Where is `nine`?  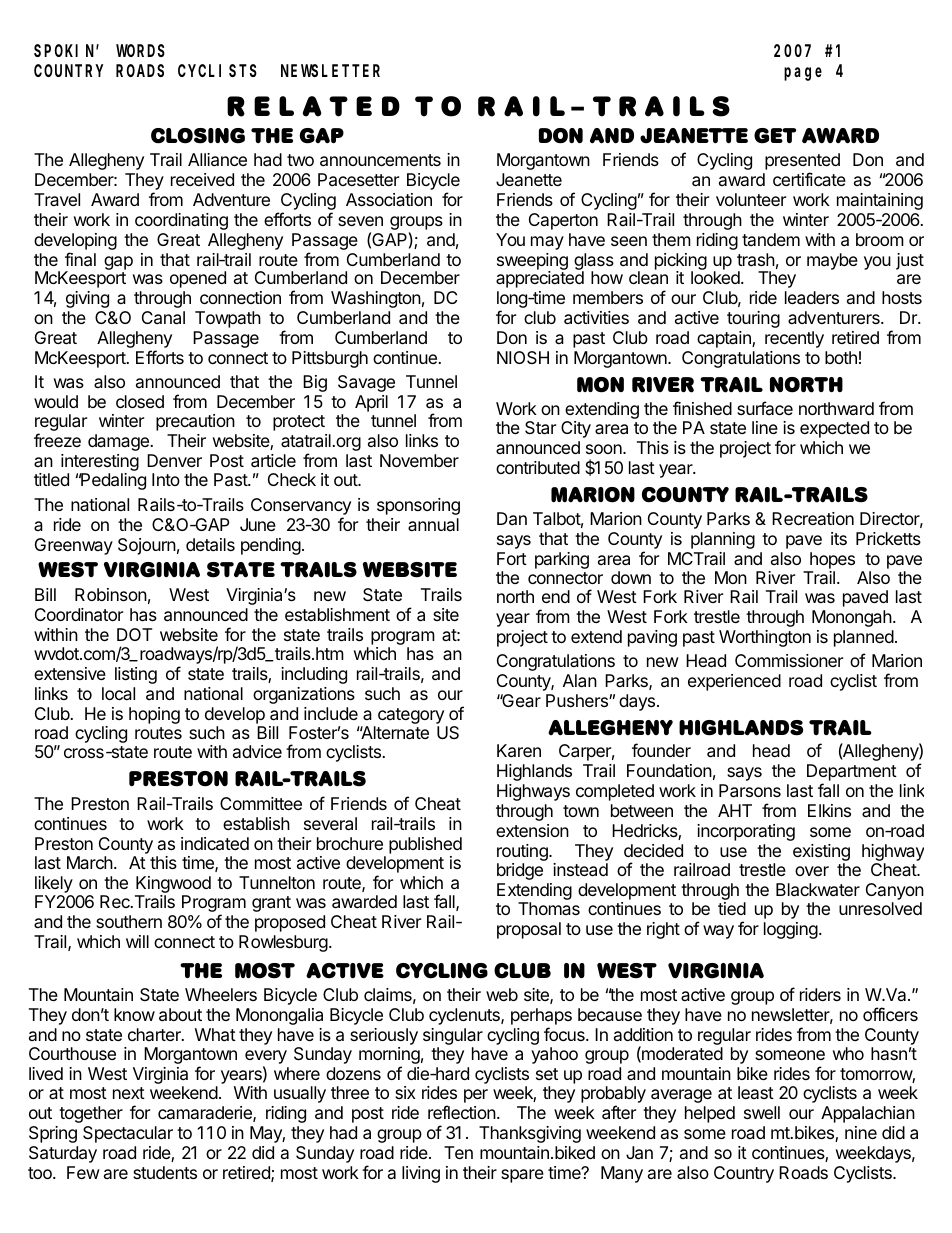
nine is located at coordinates (861, 1132).
